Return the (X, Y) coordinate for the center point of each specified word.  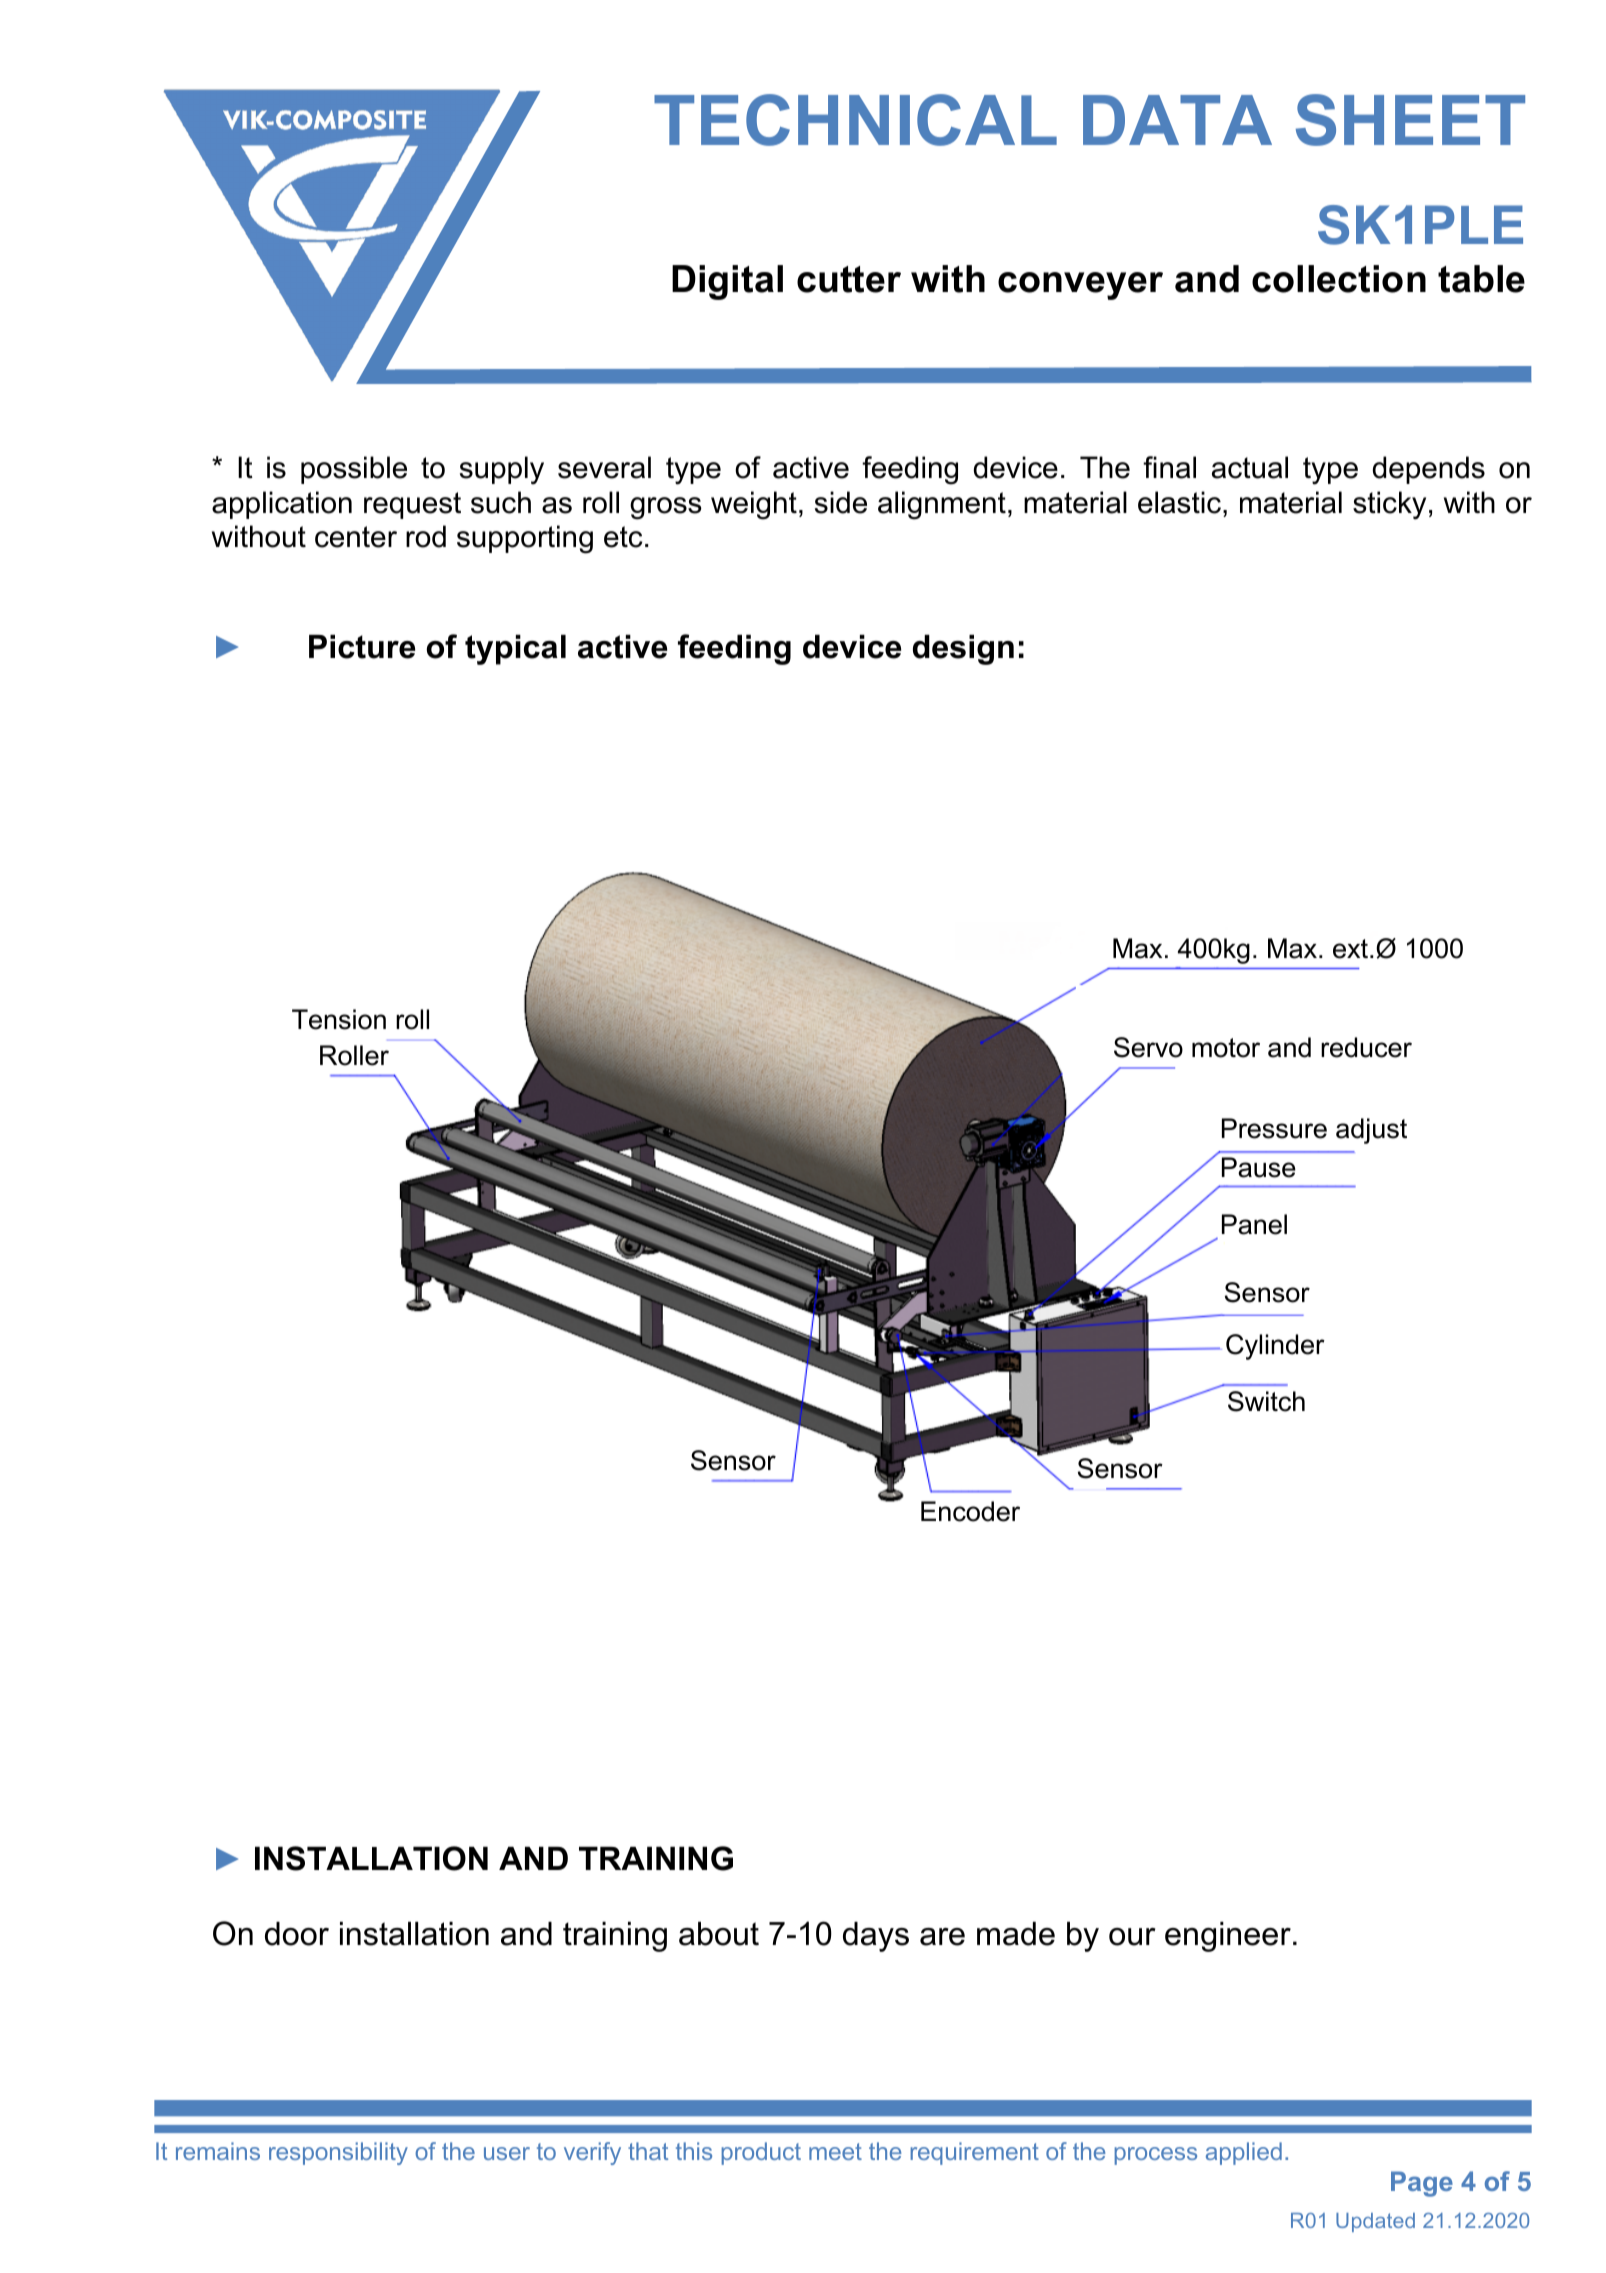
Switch (1266, 1401)
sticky (1389, 505)
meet (835, 2151)
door (297, 1934)
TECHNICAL (855, 120)
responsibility (338, 2153)
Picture (362, 647)
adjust (1371, 1131)
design (963, 650)
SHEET (1410, 120)
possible (354, 470)
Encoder (970, 1511)
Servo (1148, 1047)
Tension (339, 1019)
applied (1244, 2153)
